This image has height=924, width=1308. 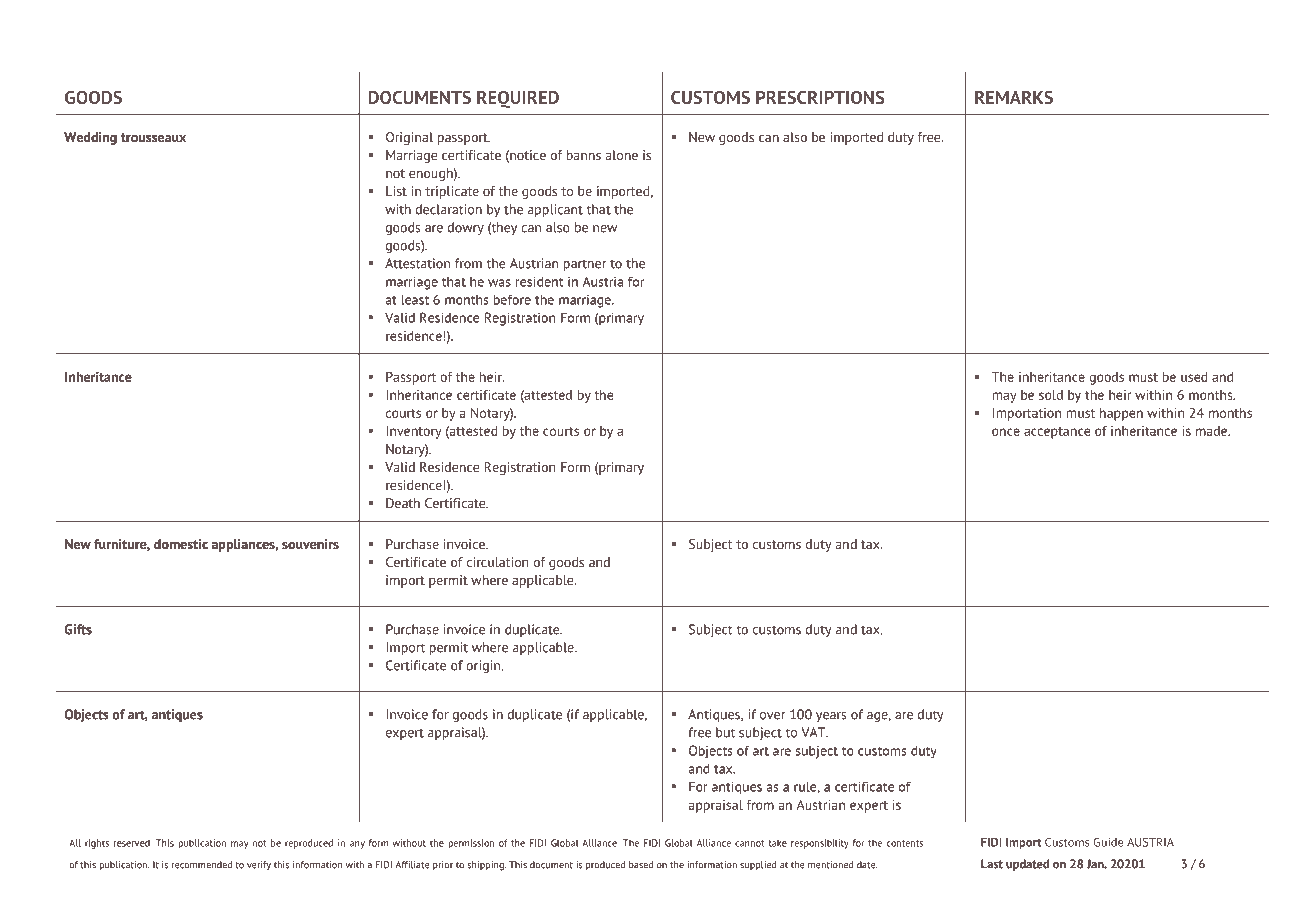 What do you see at coordinates (1014, 97) in the image?
I see `REMARKS` at bounding box center [1014, 97].
